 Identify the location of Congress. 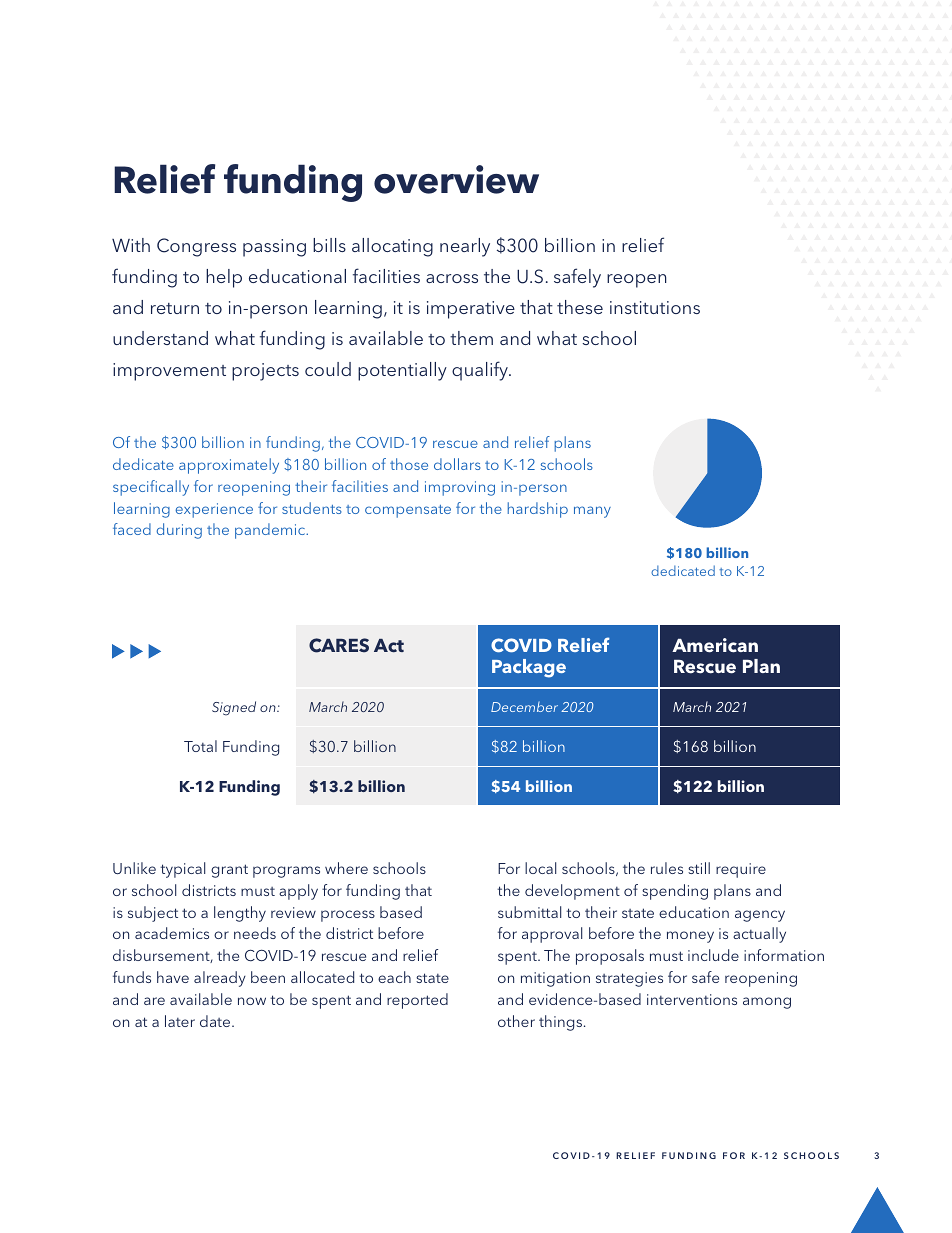
(196, 247).
